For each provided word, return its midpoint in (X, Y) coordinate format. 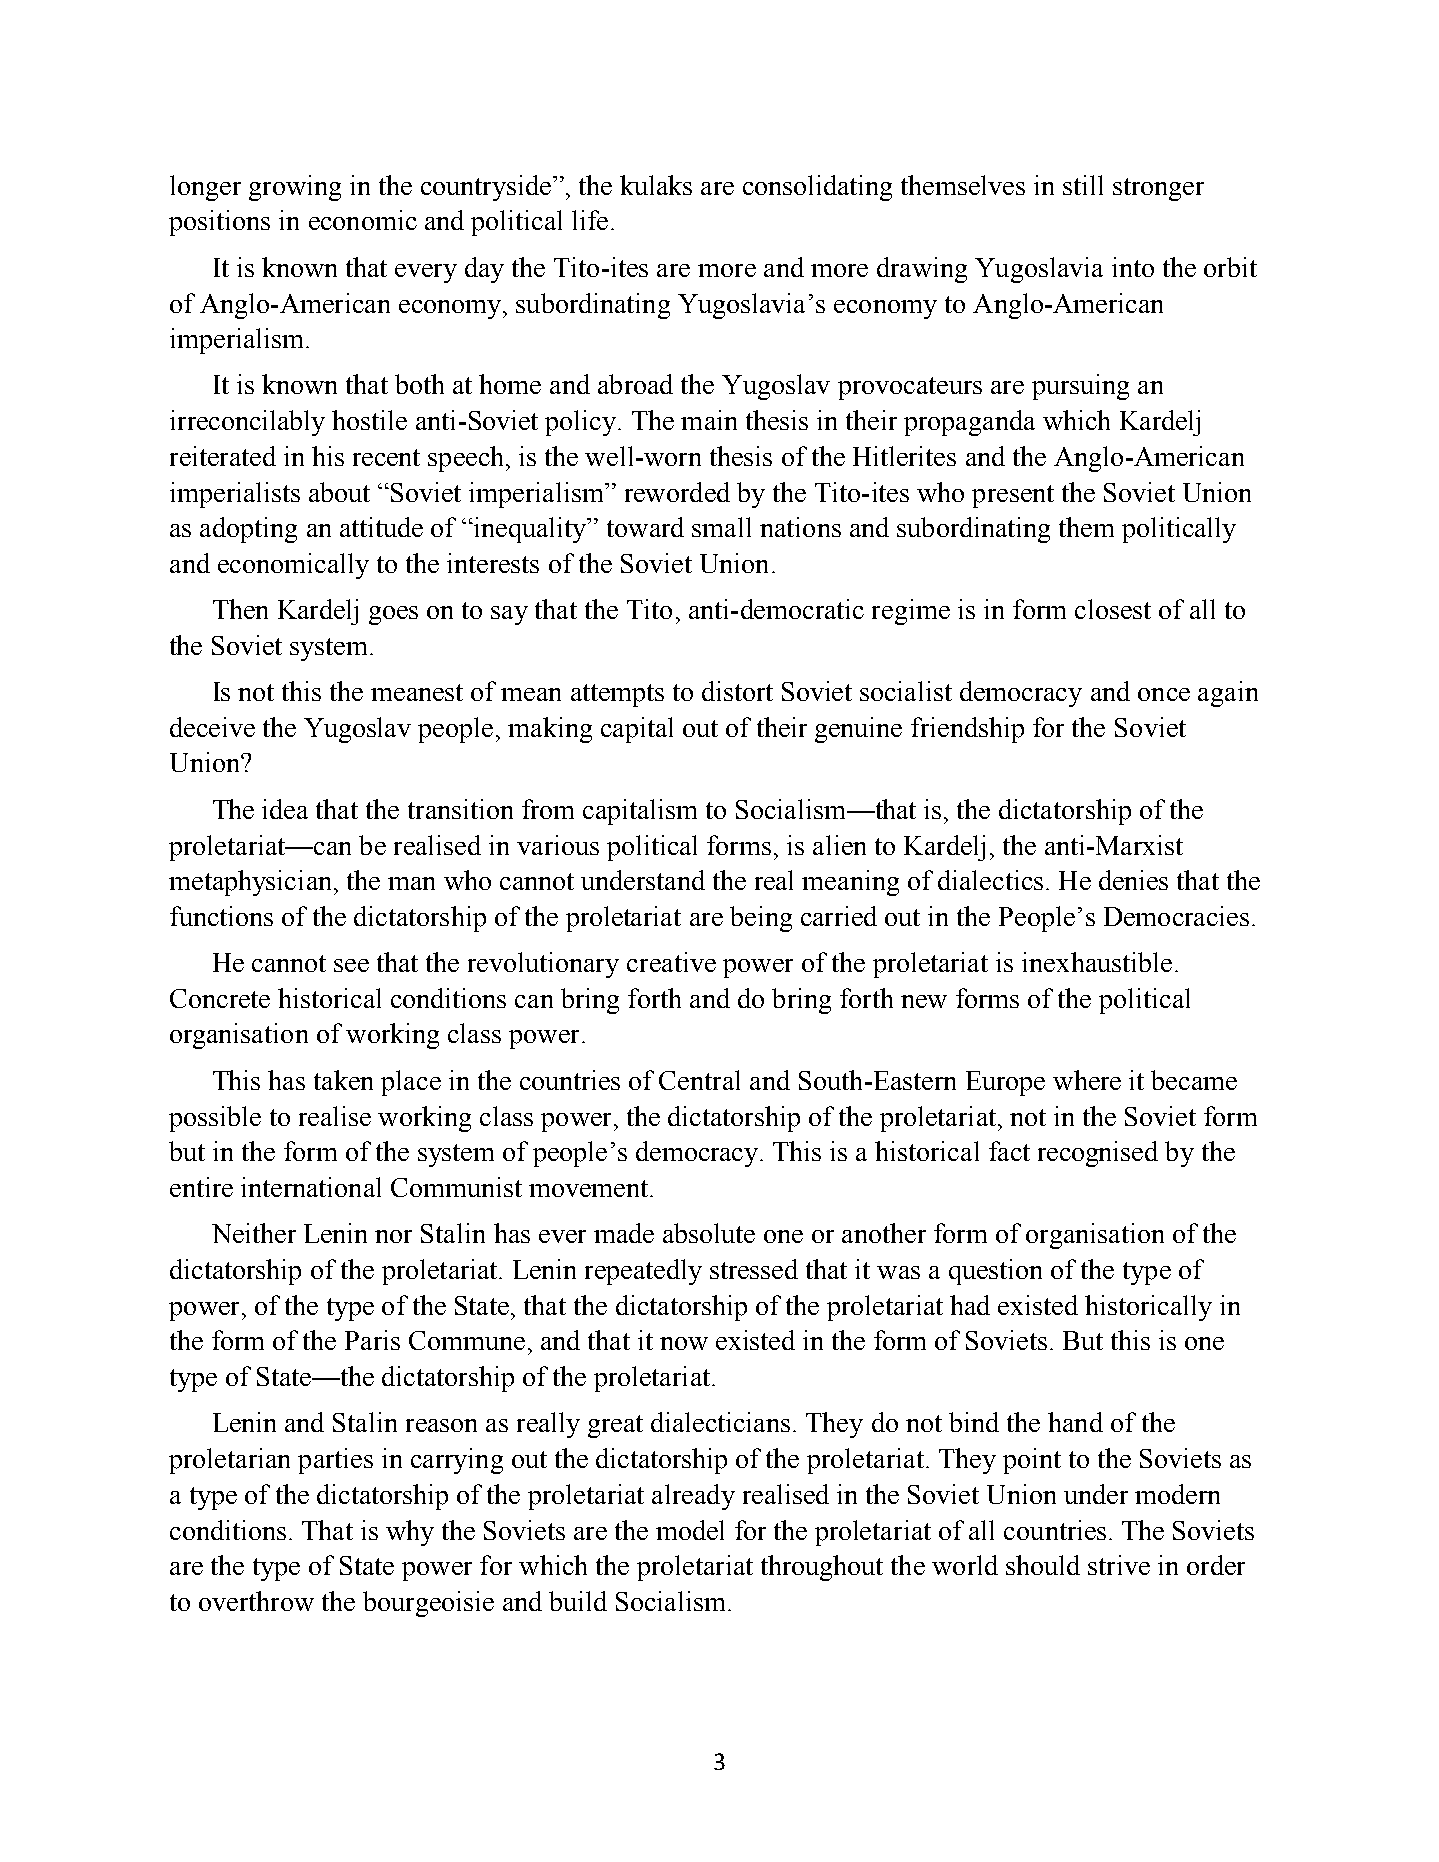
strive (1119, 1565)
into (1133, 267)
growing (295, 188)
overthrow (256, 1601)
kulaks (656, 185)
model (690, 1530)
